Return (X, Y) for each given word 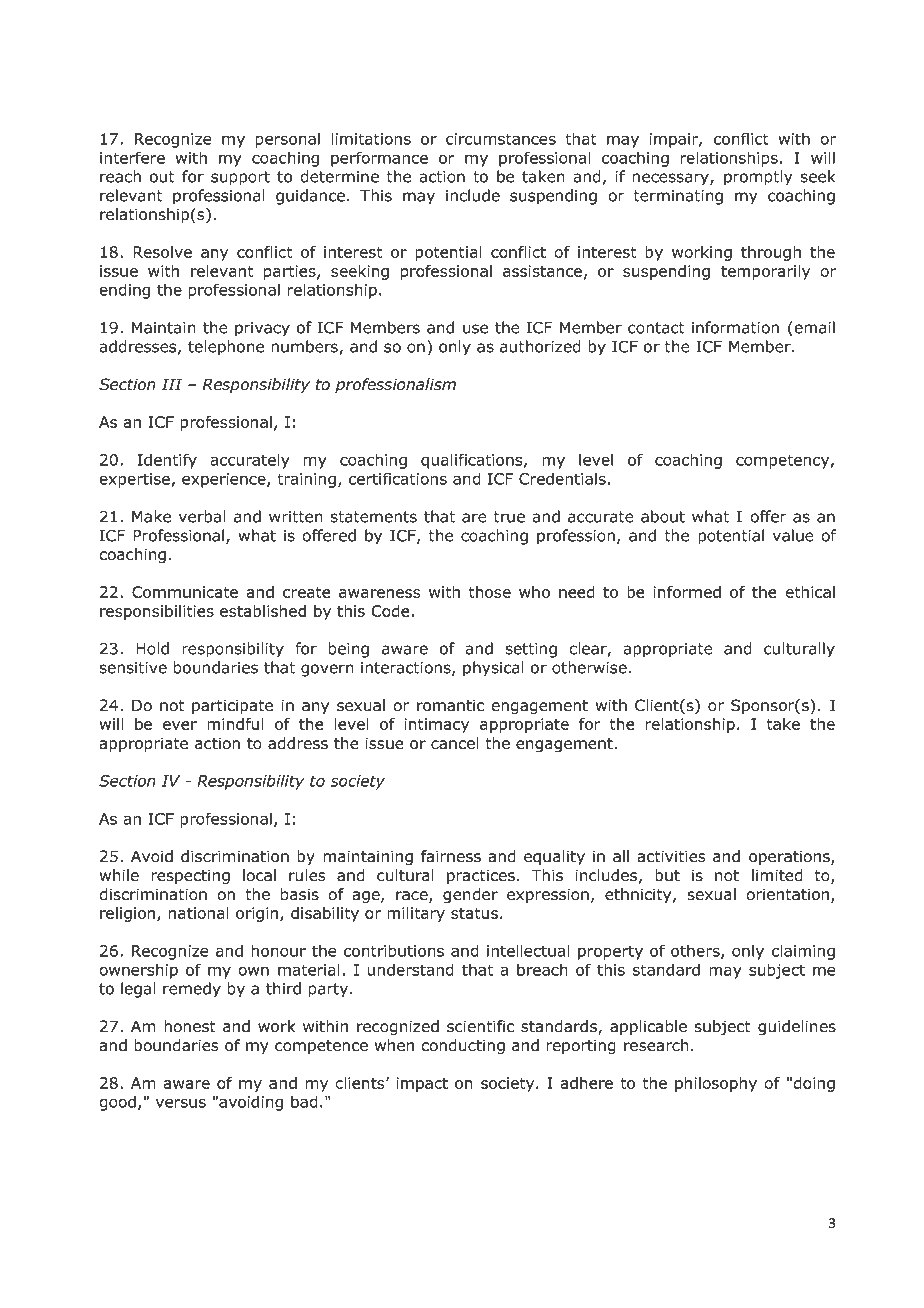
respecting (190, 877)
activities (671, 856)
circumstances (501, 139)
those (490, 592)
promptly (758, 178)
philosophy (716, 1084)
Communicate (185, 592)
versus (181, 1103)
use (475, 329)
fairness (451, 856)
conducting (463, 1047)
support (240, 178)
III (172, 384)
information (735, 327)
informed (687, 592)
